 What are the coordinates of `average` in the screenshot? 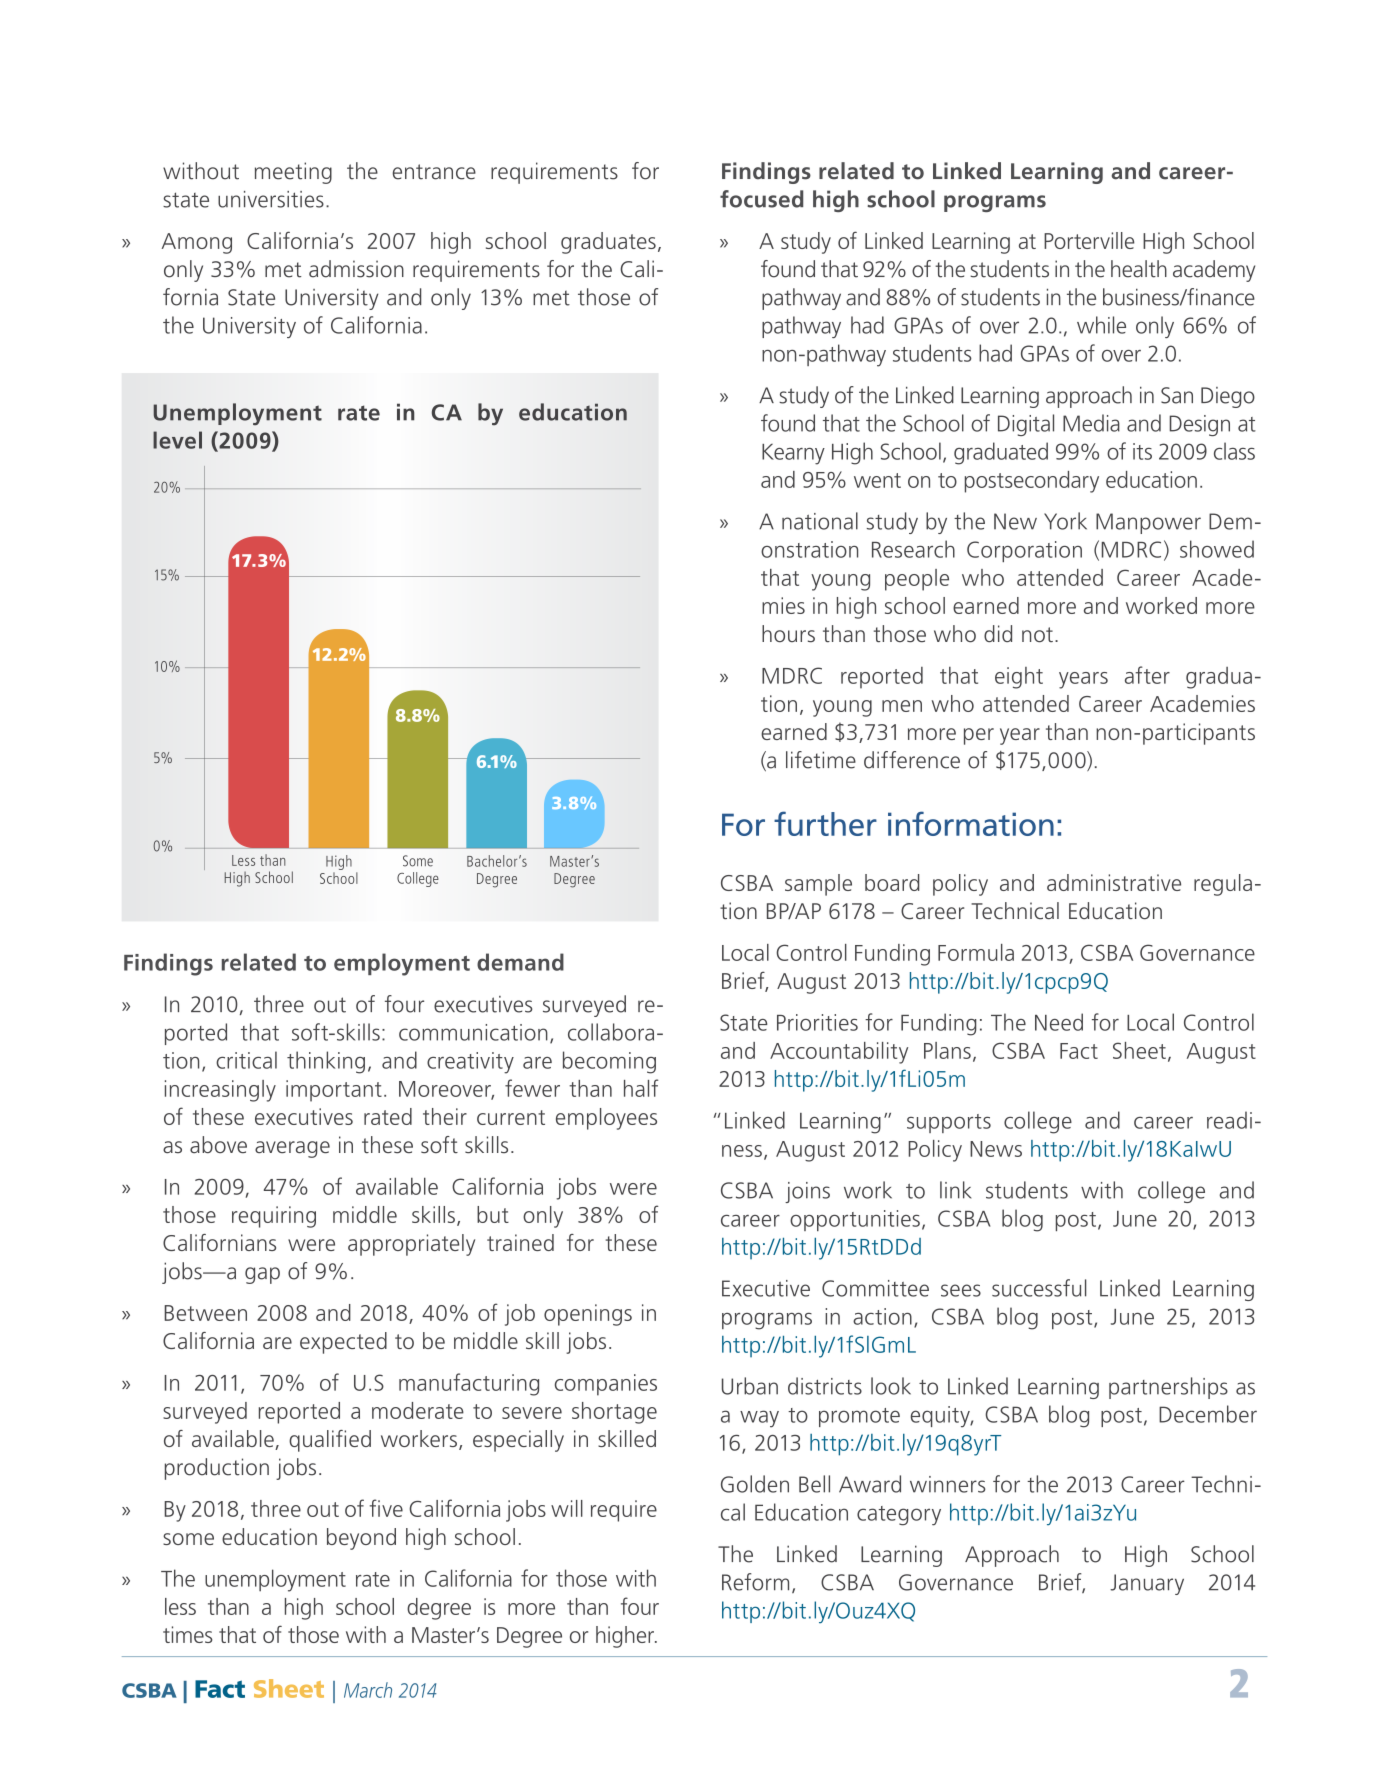 It's located at (292, 1149).
